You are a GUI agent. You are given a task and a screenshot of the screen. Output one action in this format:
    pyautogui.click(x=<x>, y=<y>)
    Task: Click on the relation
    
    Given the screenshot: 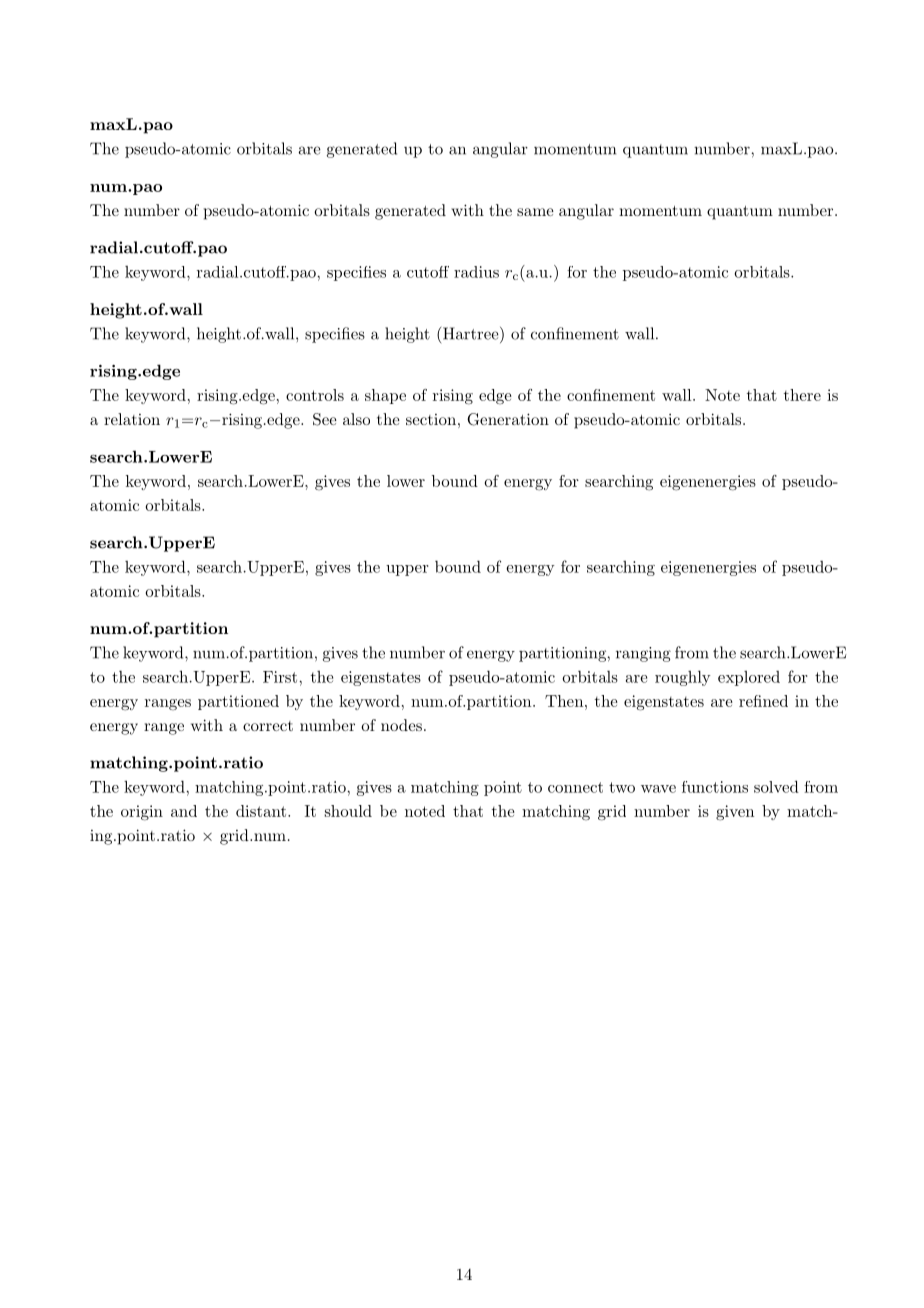 What is the action you would take?
    pyautogui.click(x=132, y=419)
